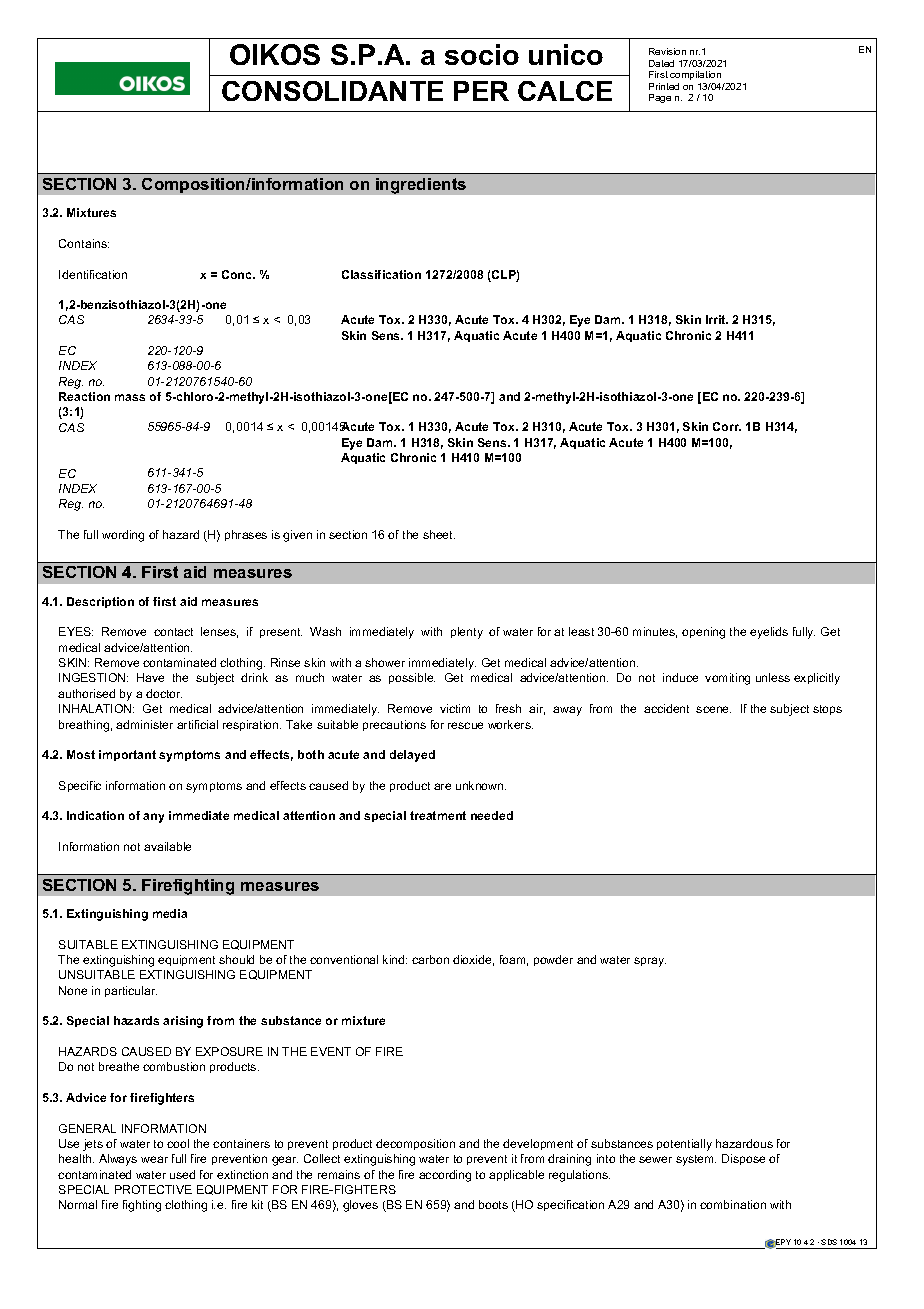  I want to click on available, so click(167, 846).
